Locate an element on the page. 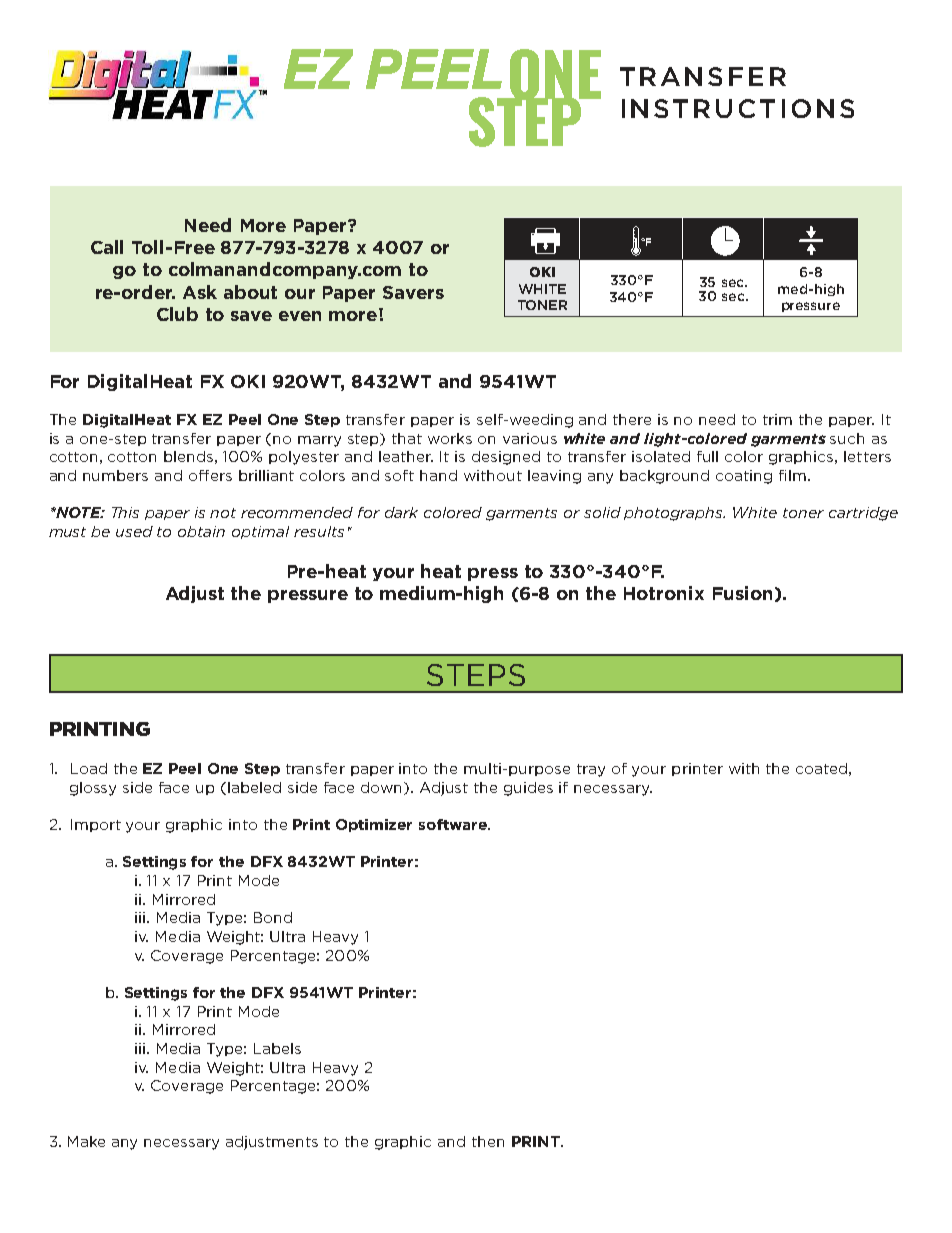 This page has width=952, height=1233. Fusion is located at coordinates (742, 593).
